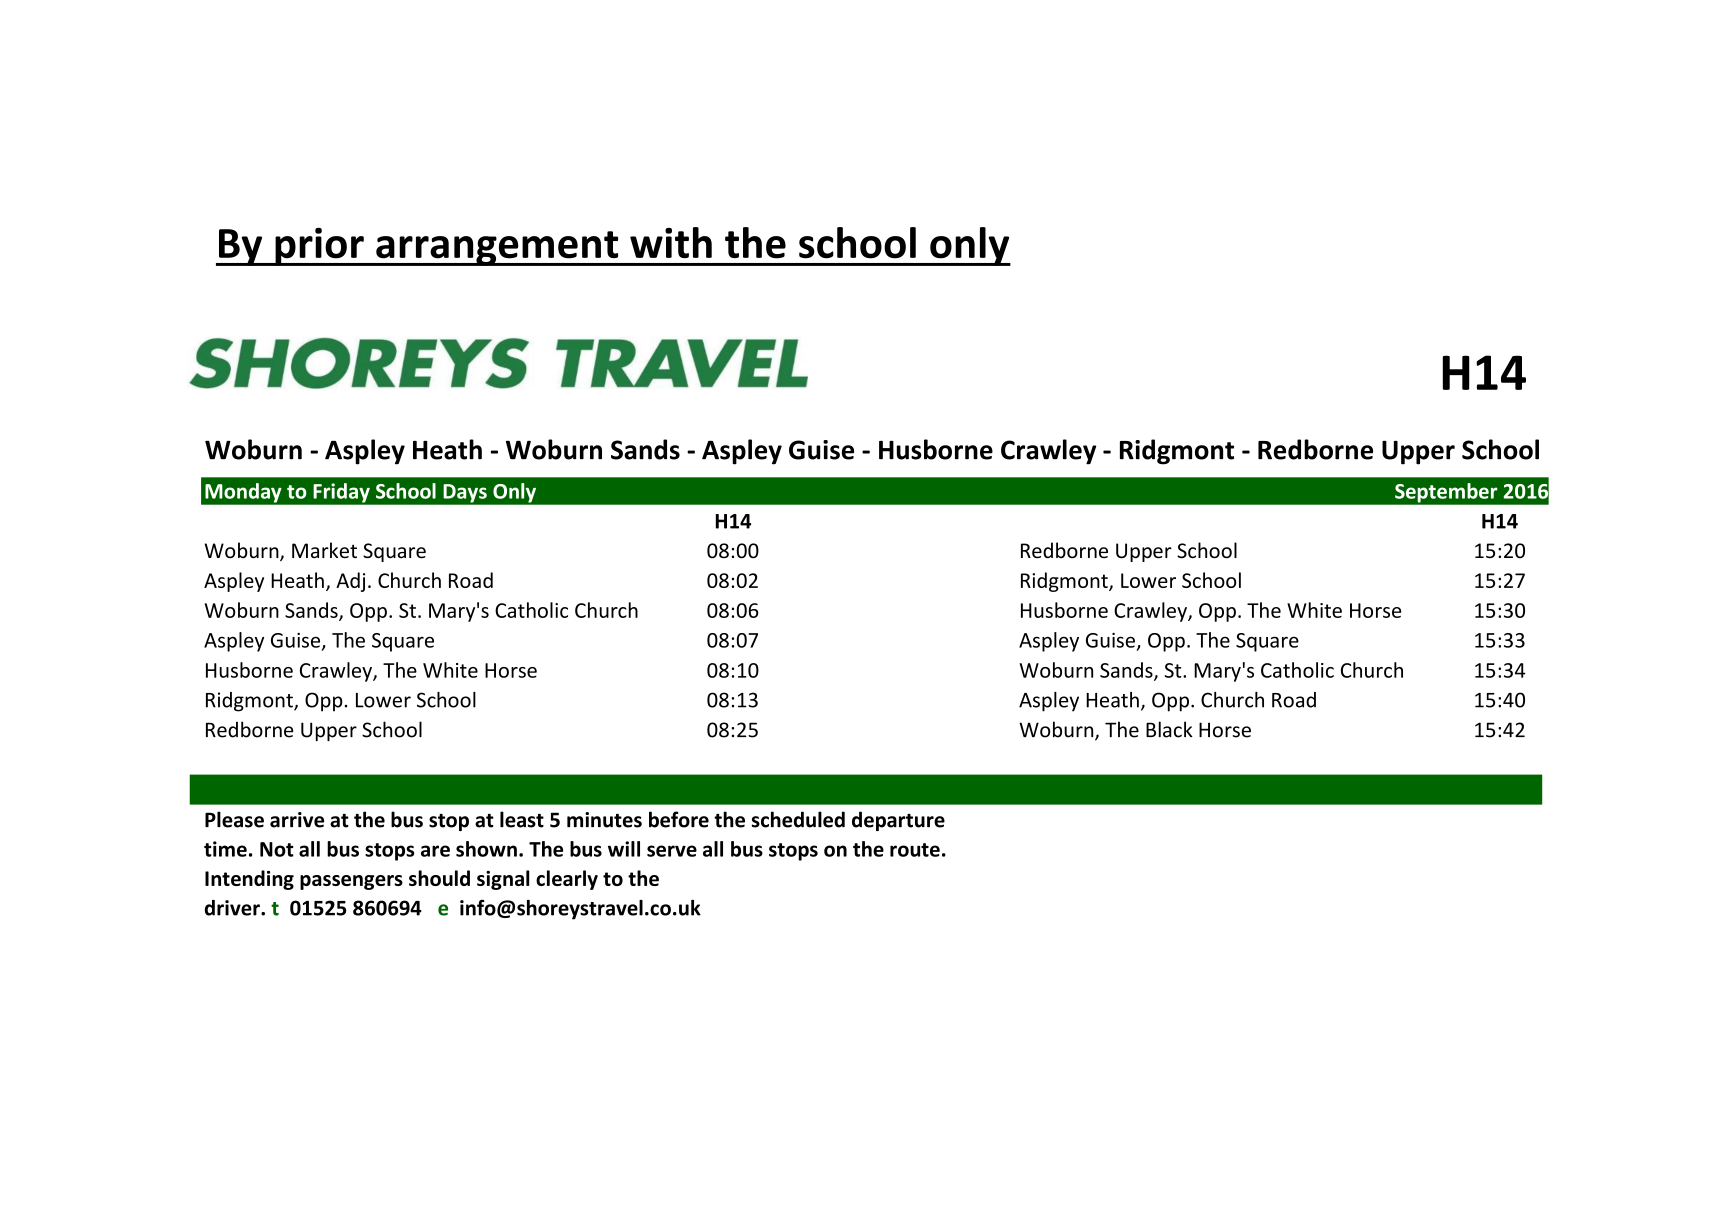  Describe the element at coordinates (898, 821) in the page. I see `departure` at that location.
